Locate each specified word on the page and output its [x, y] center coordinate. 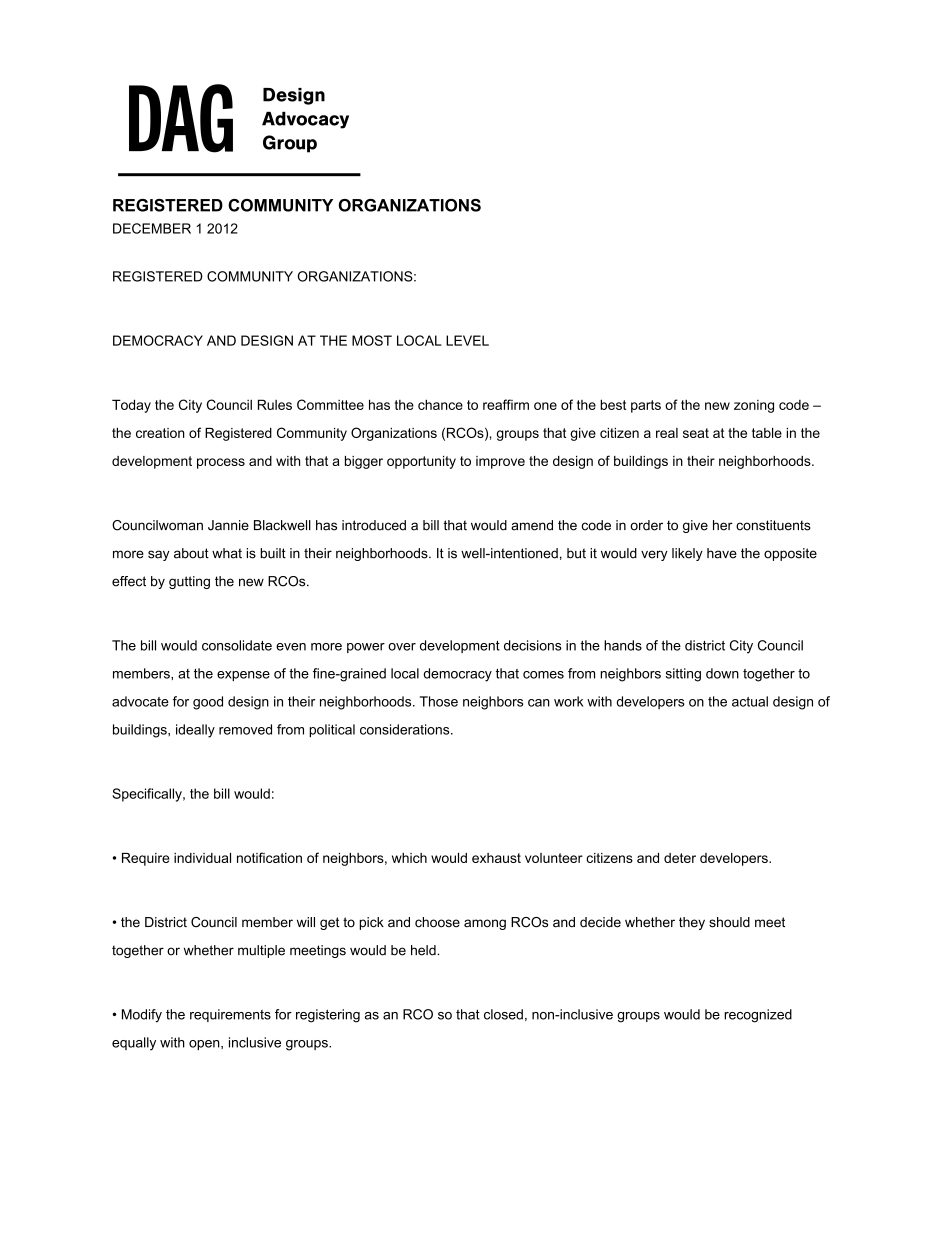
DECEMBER [152, 228]
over [402, 647]
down [722, 673]
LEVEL [467, 340]
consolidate [237, 645]
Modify [142, 1016]
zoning [754, 406]
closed [503, 1014]
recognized [758, 1016]
